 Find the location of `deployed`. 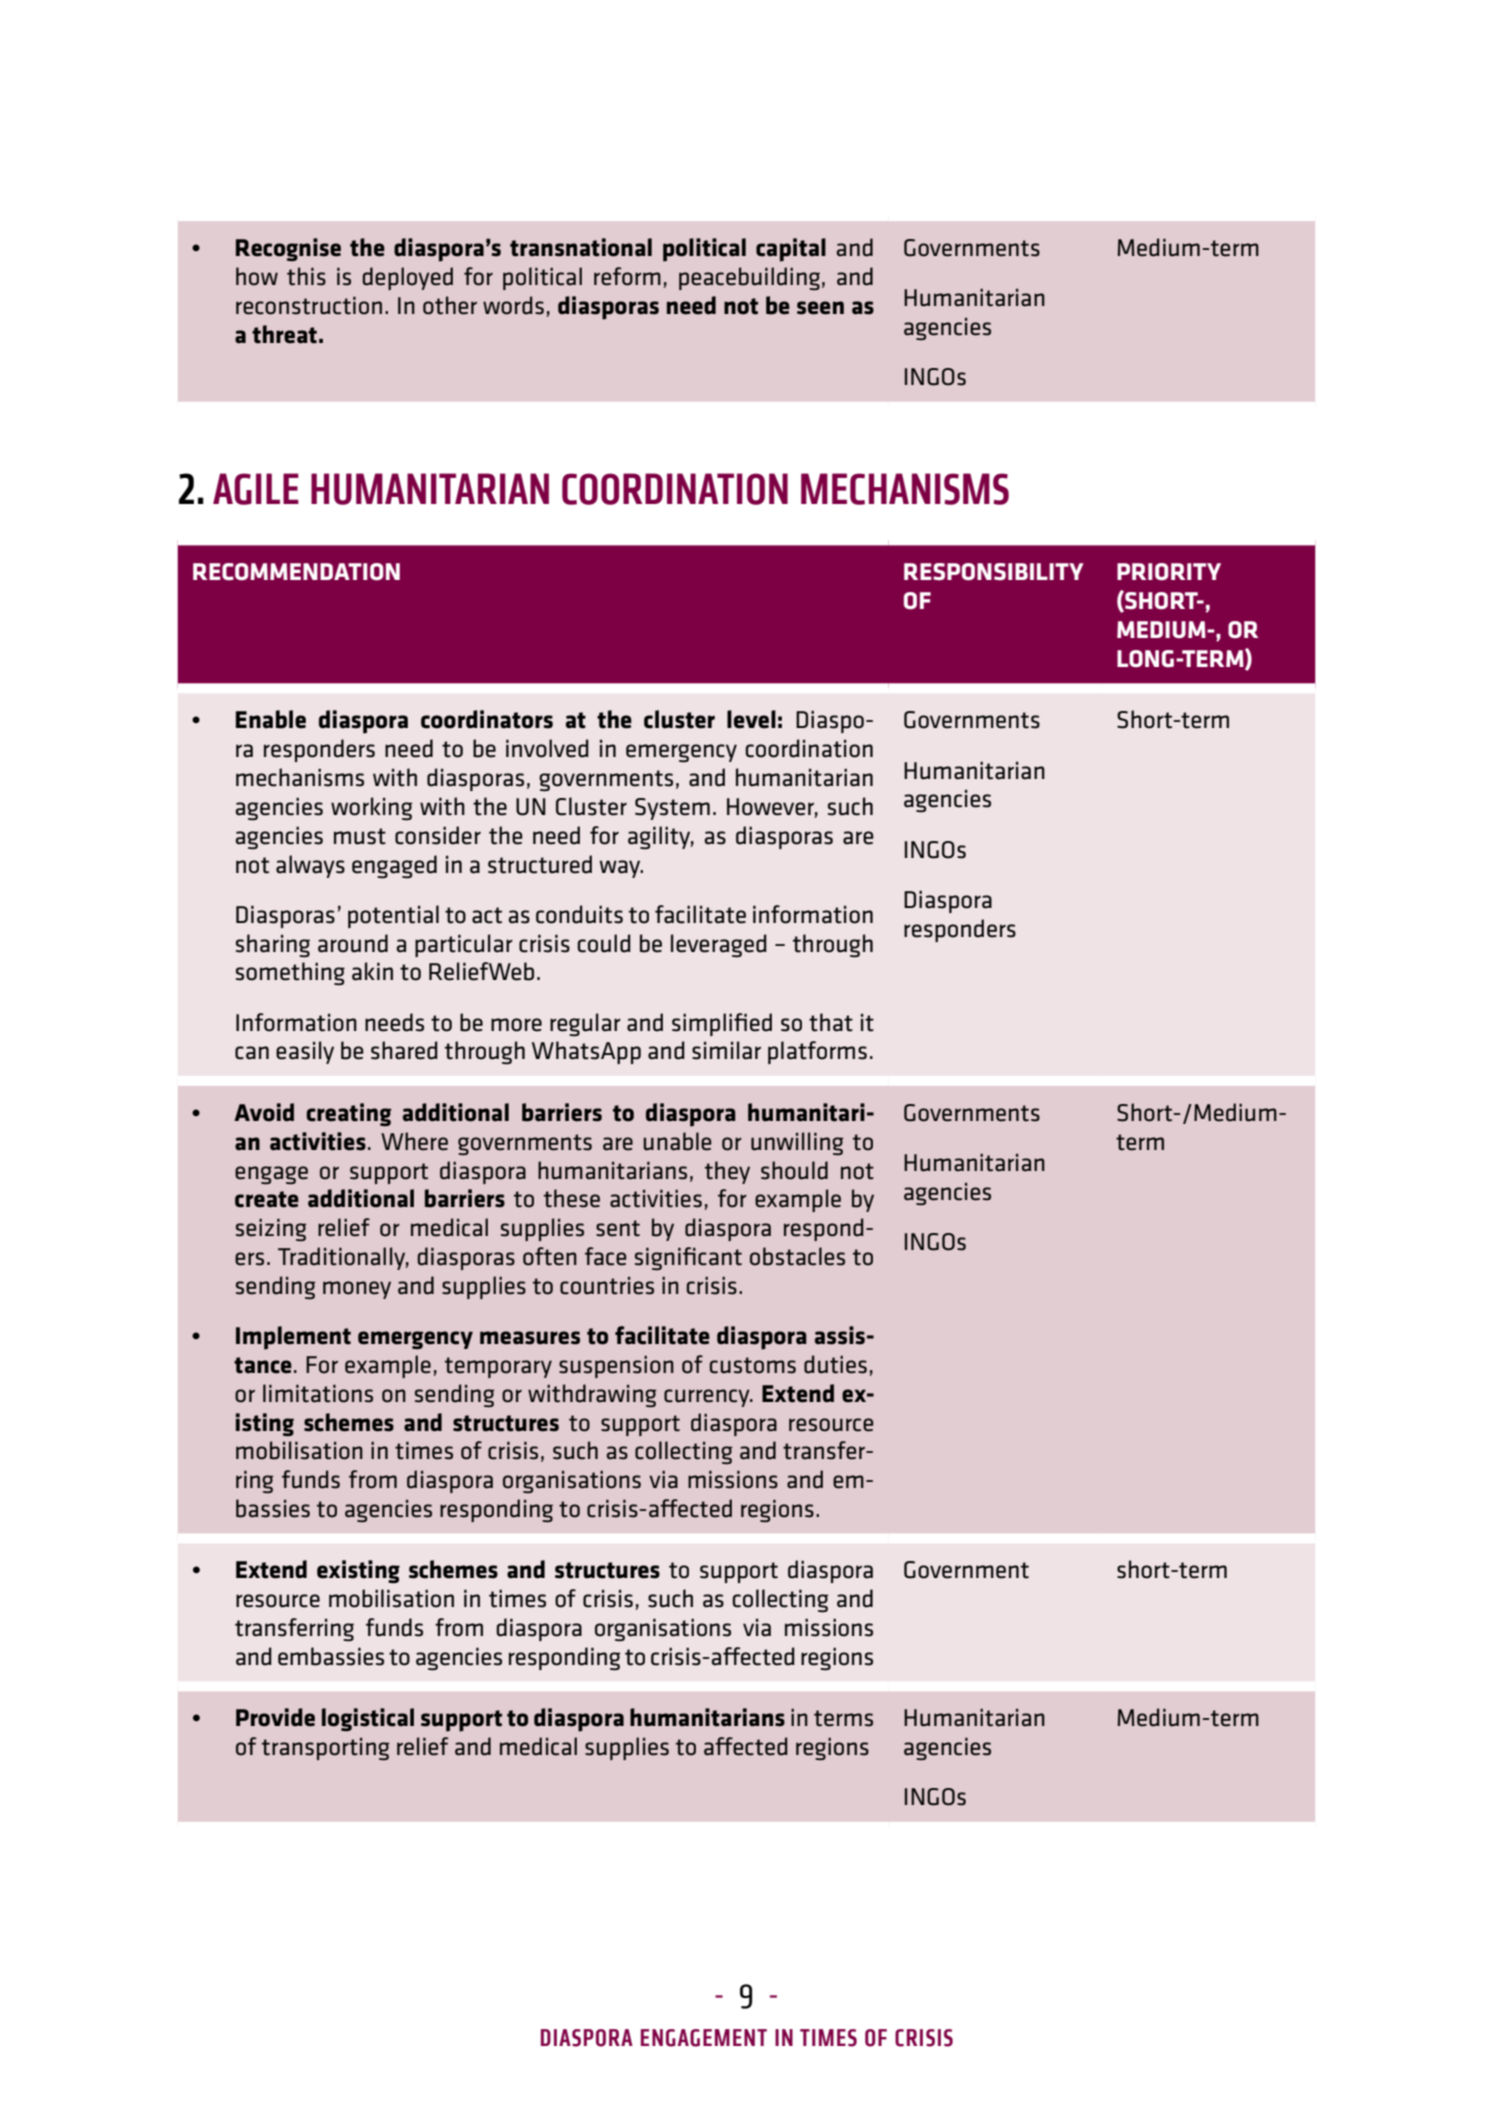

deployed is located at coordinates (408, 278).
